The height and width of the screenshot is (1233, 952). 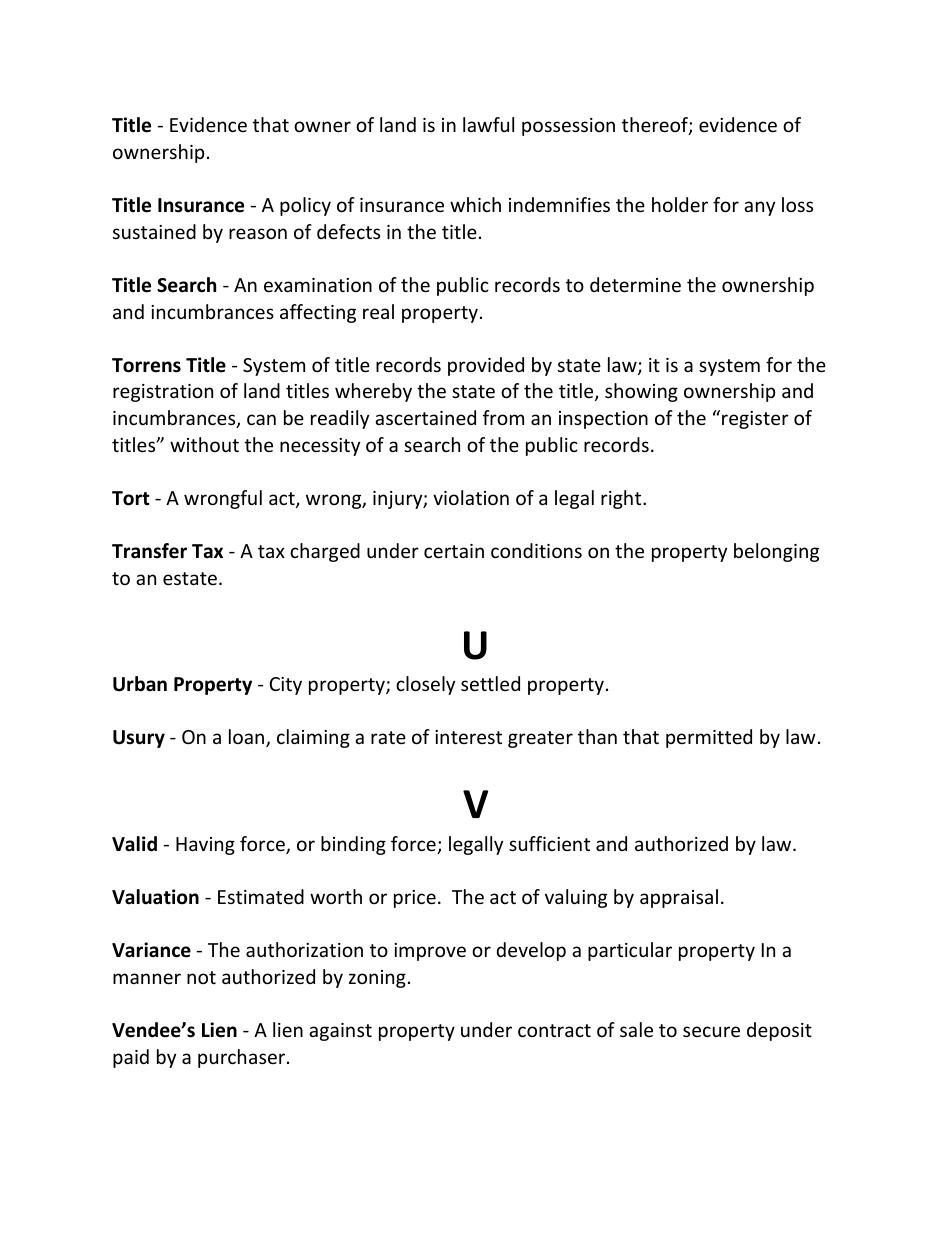 I want to click on without, so click(x=204, y=444).
